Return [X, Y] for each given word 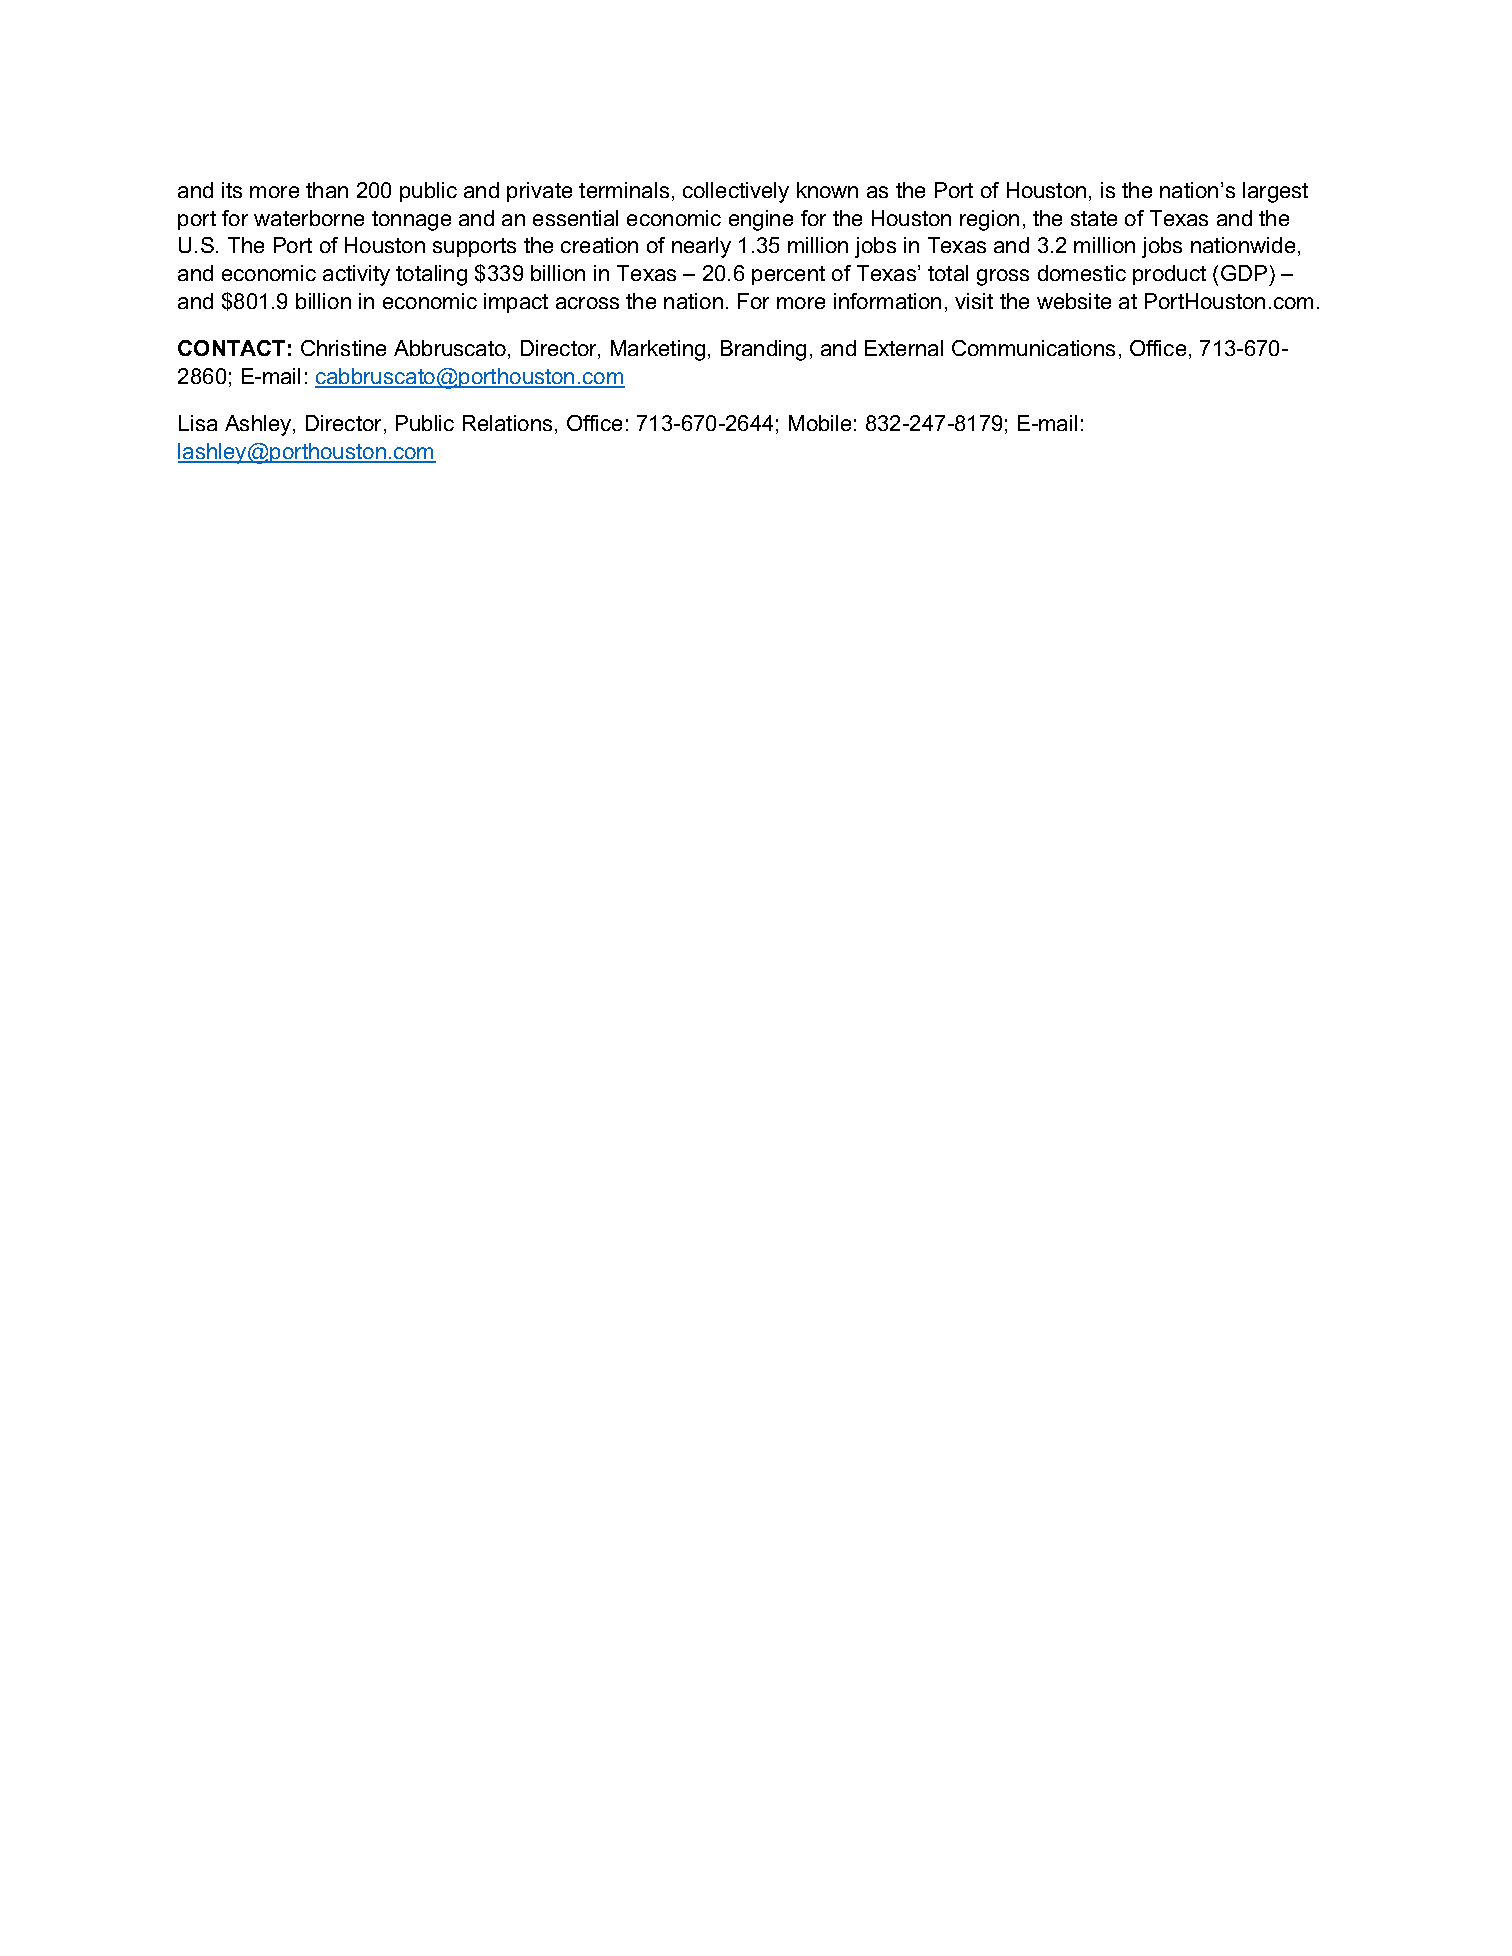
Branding [763, 350]
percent [788, 275]
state [1094, 218]
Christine [343, 348]
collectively [736, 192]
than [327, 190]
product [1169, 275]
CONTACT [231, 348]
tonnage [411, 221]
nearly [701, 247]
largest [1275, 192]
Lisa [198, 423]
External [904, 348]
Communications [1033, 348]
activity [356, 275]
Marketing [658, 350]
